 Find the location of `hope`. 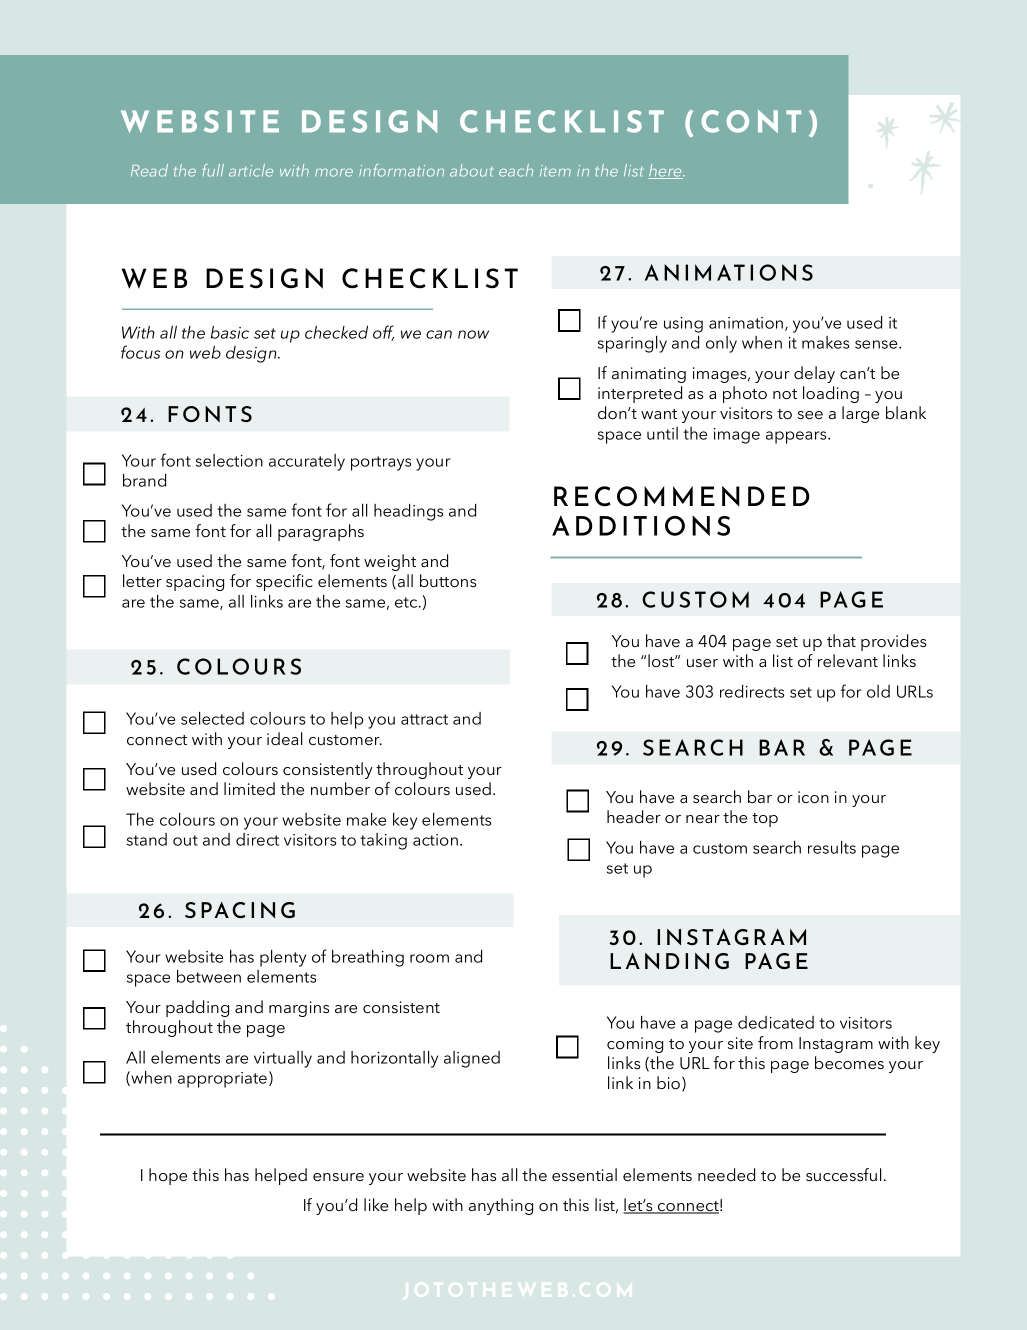

hope is located at coordinates (168, 1176).
